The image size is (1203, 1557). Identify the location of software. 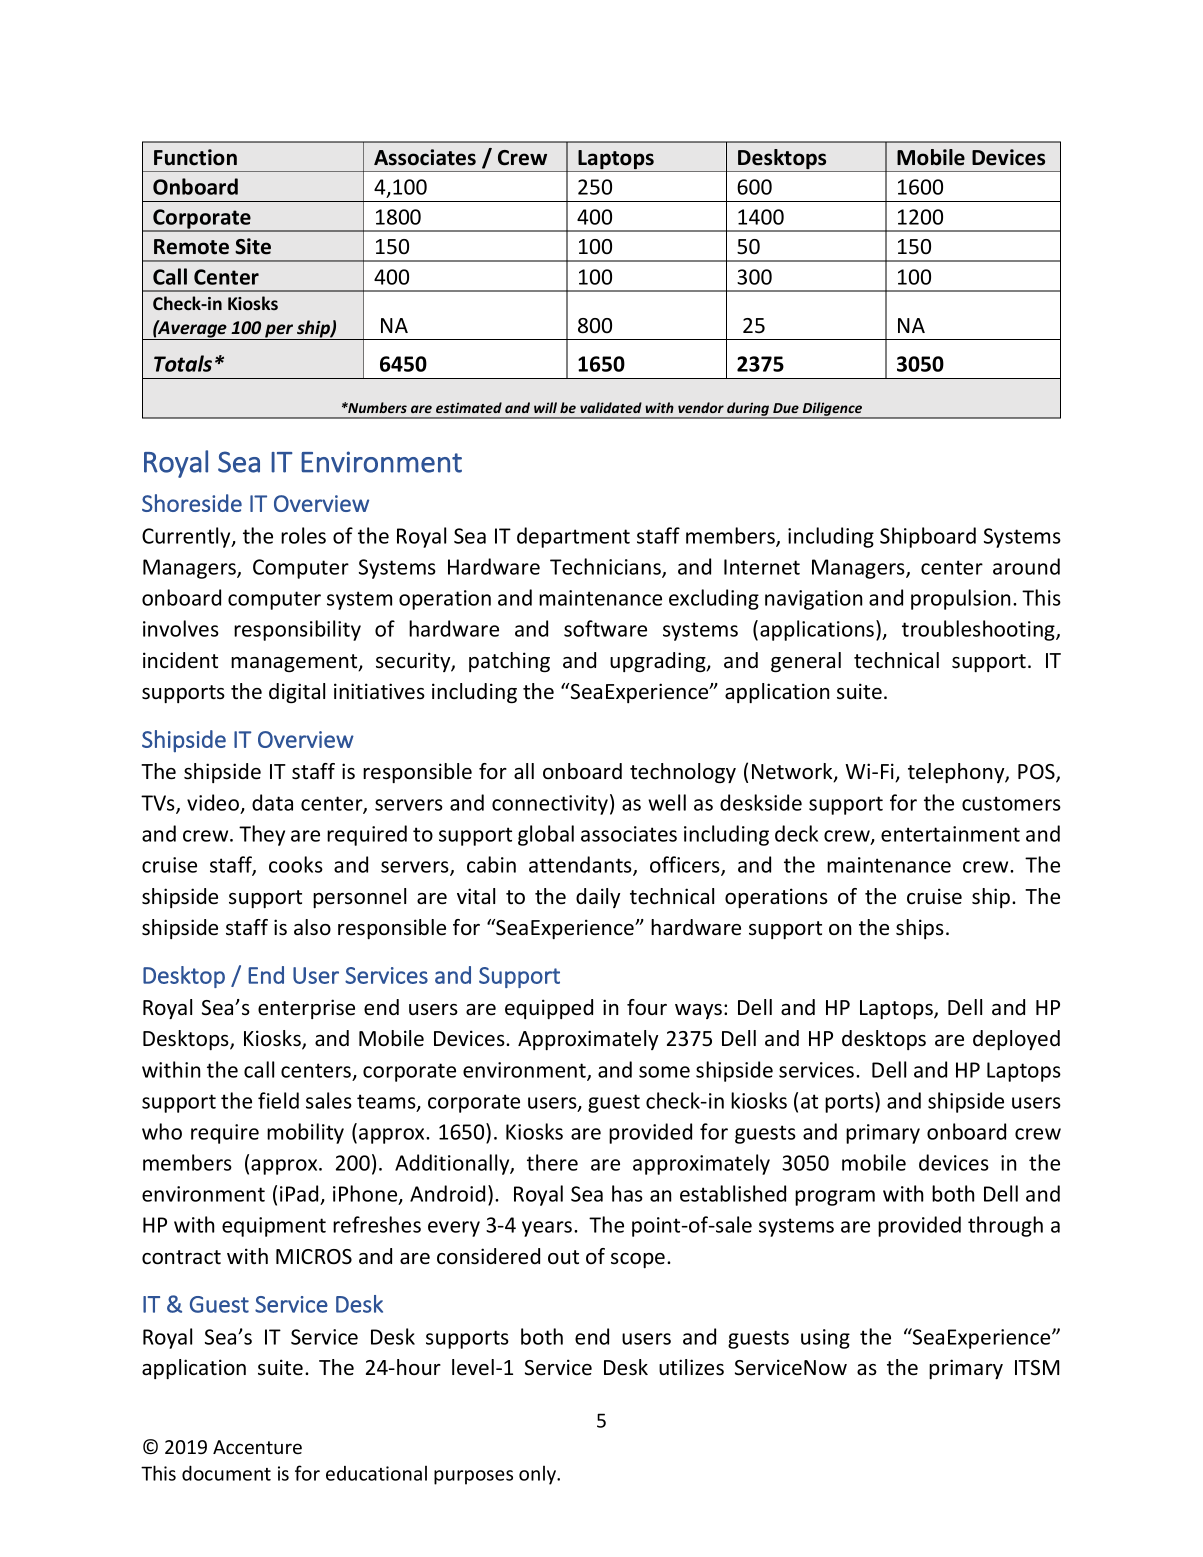
(605, 628).
